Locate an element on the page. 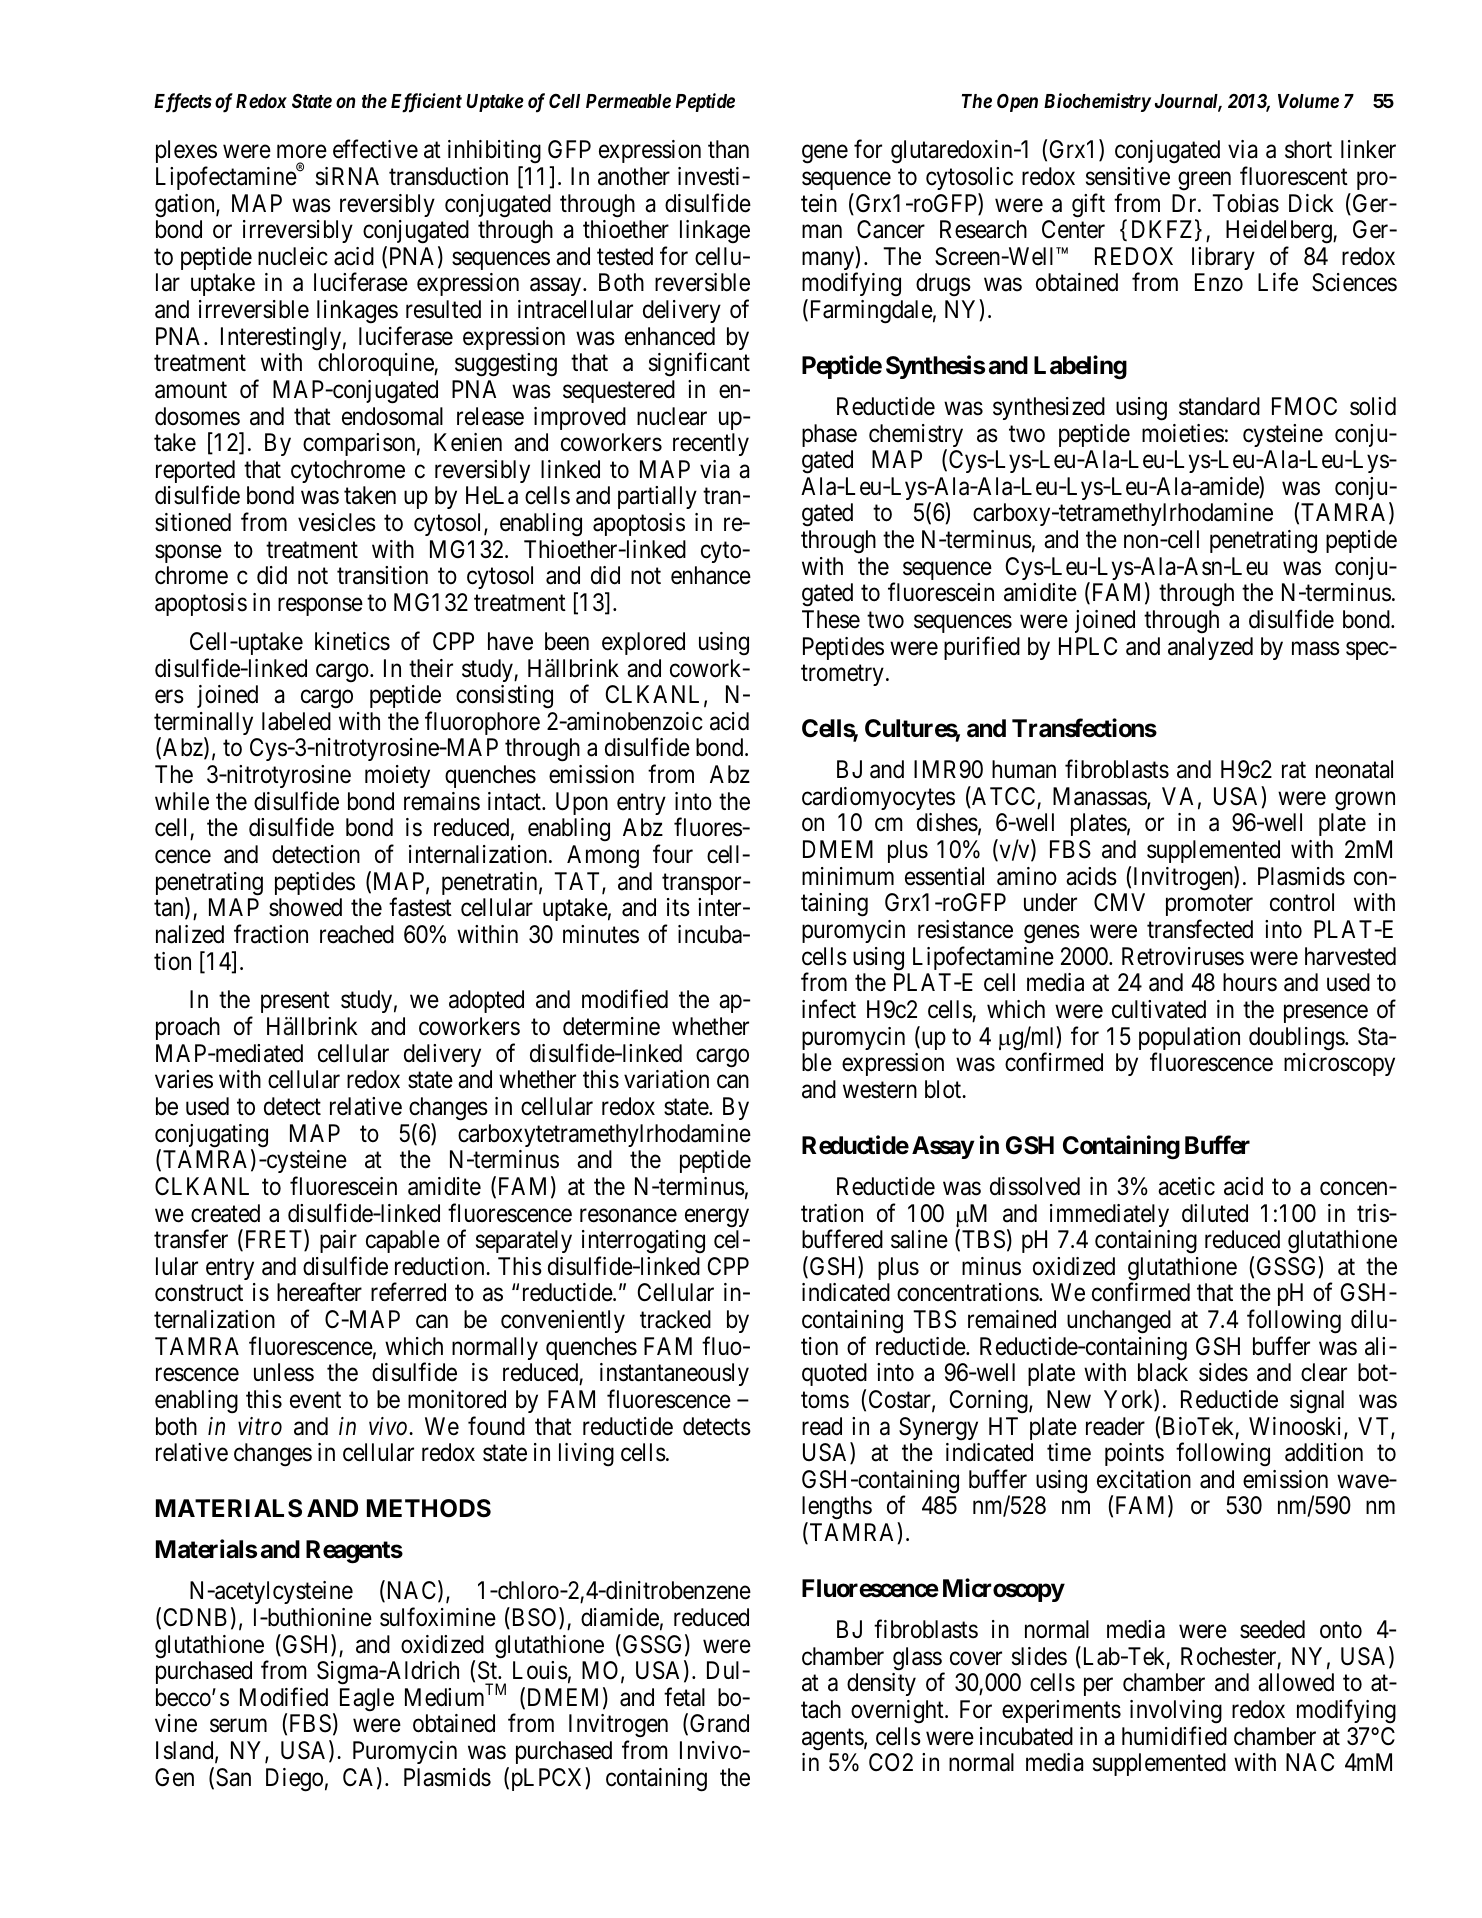 The width and height of the image is (1482, 1918). analyzed is located at coordinates (1210, 648).
